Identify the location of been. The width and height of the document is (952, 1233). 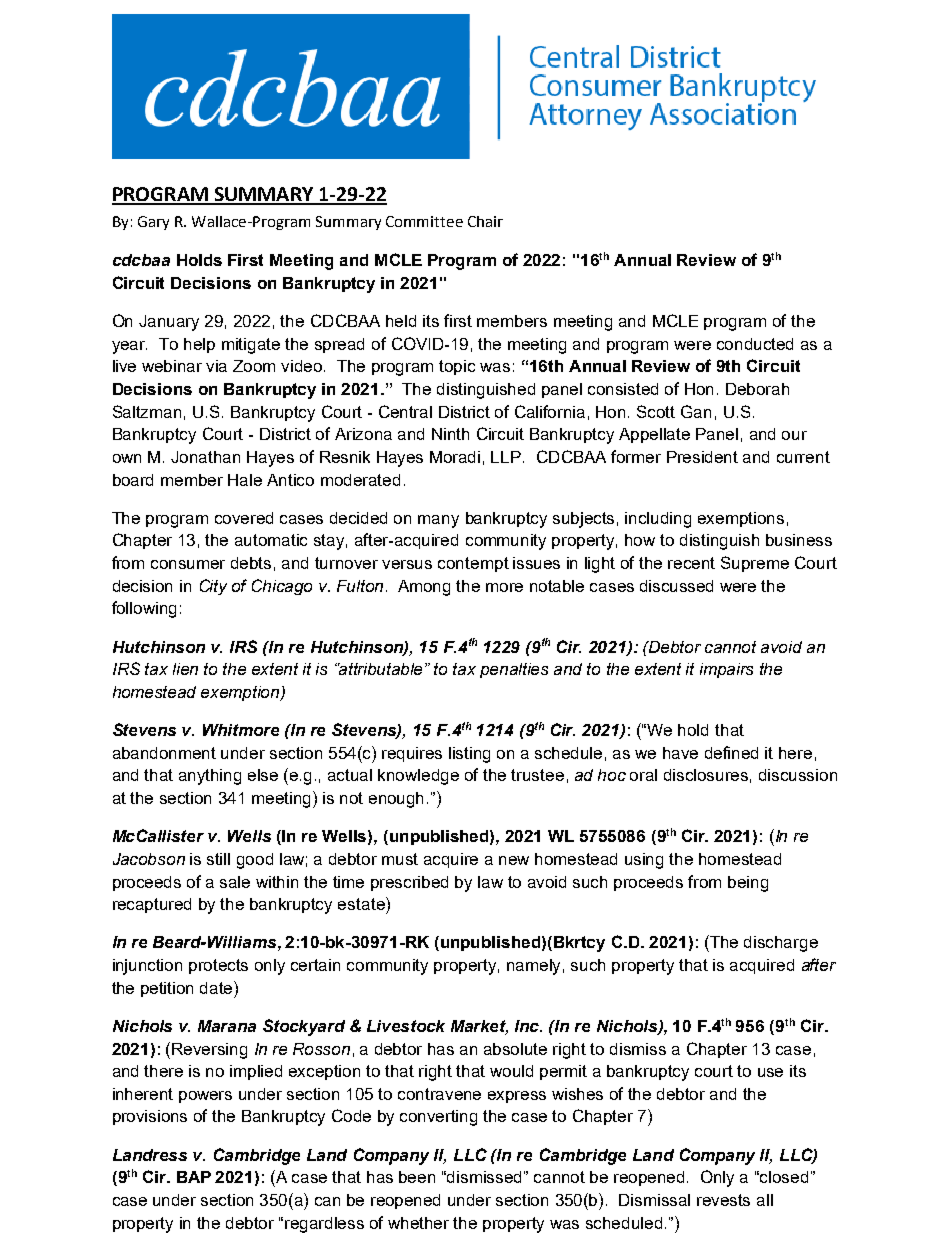
(417, 1177).
